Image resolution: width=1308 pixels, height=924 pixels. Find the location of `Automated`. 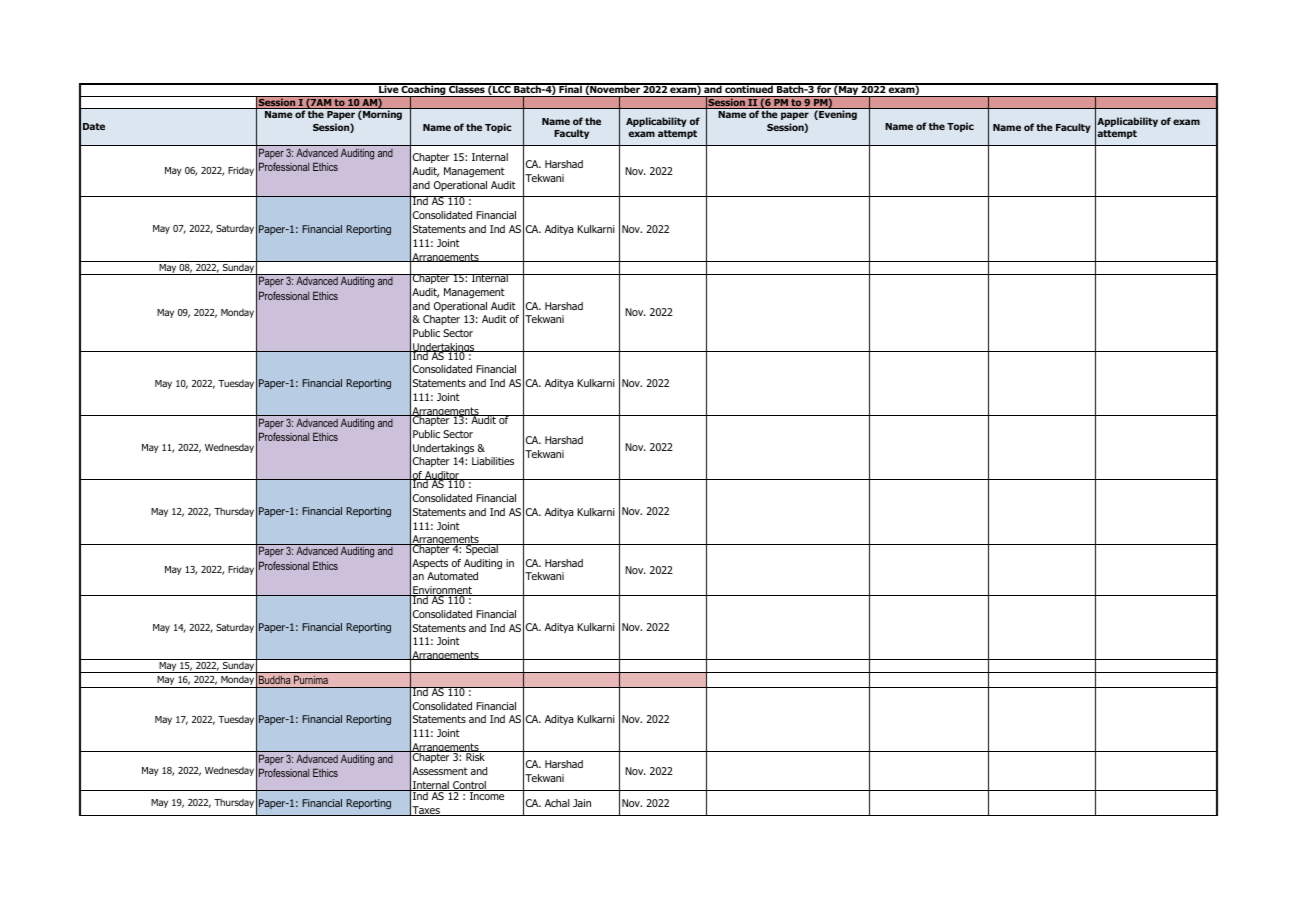

Automated is located at coordinates (452, 576).
